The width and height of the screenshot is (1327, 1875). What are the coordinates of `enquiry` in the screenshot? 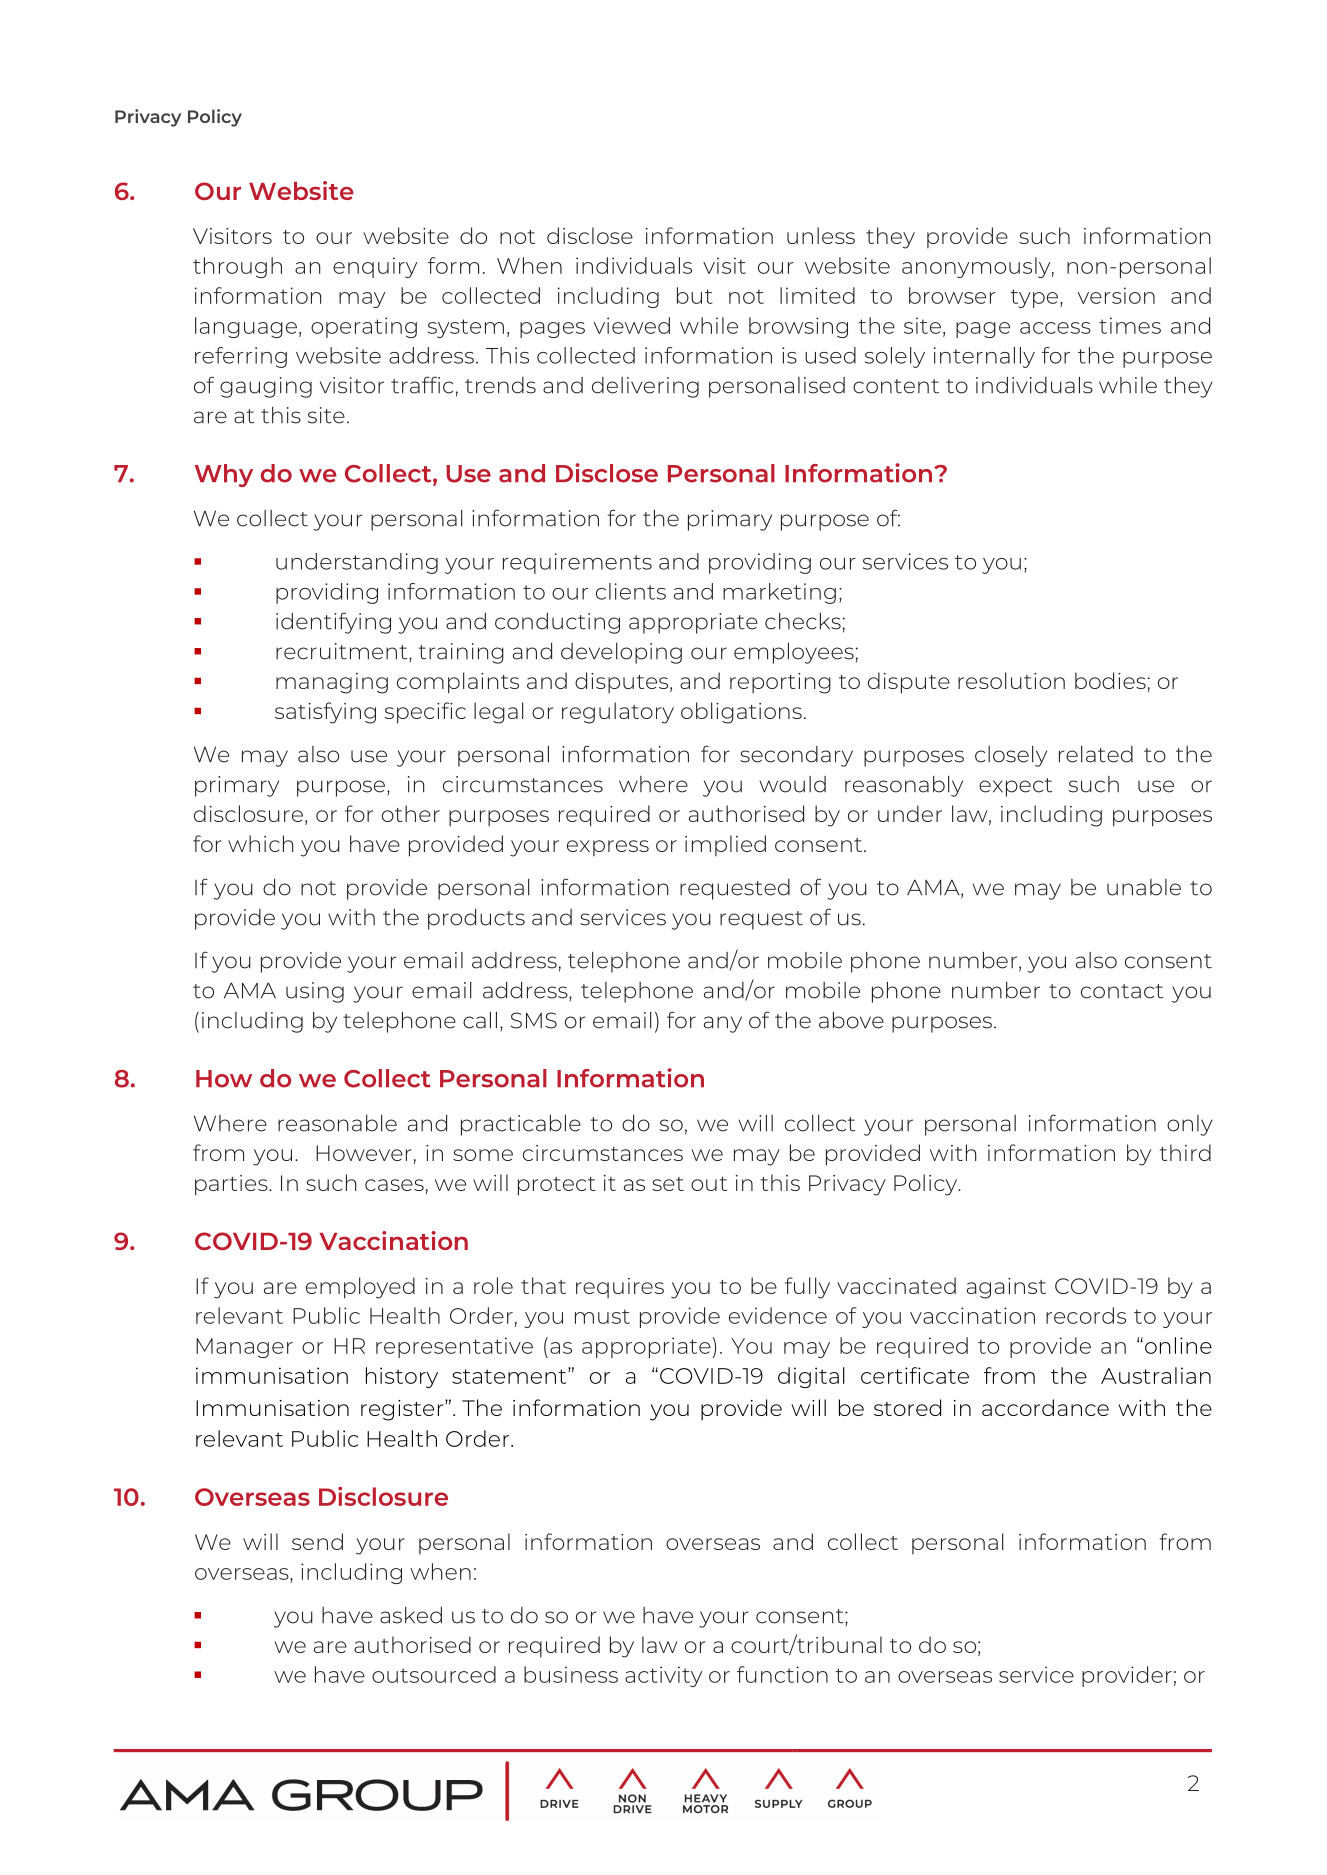 It's located at (375, 267).
